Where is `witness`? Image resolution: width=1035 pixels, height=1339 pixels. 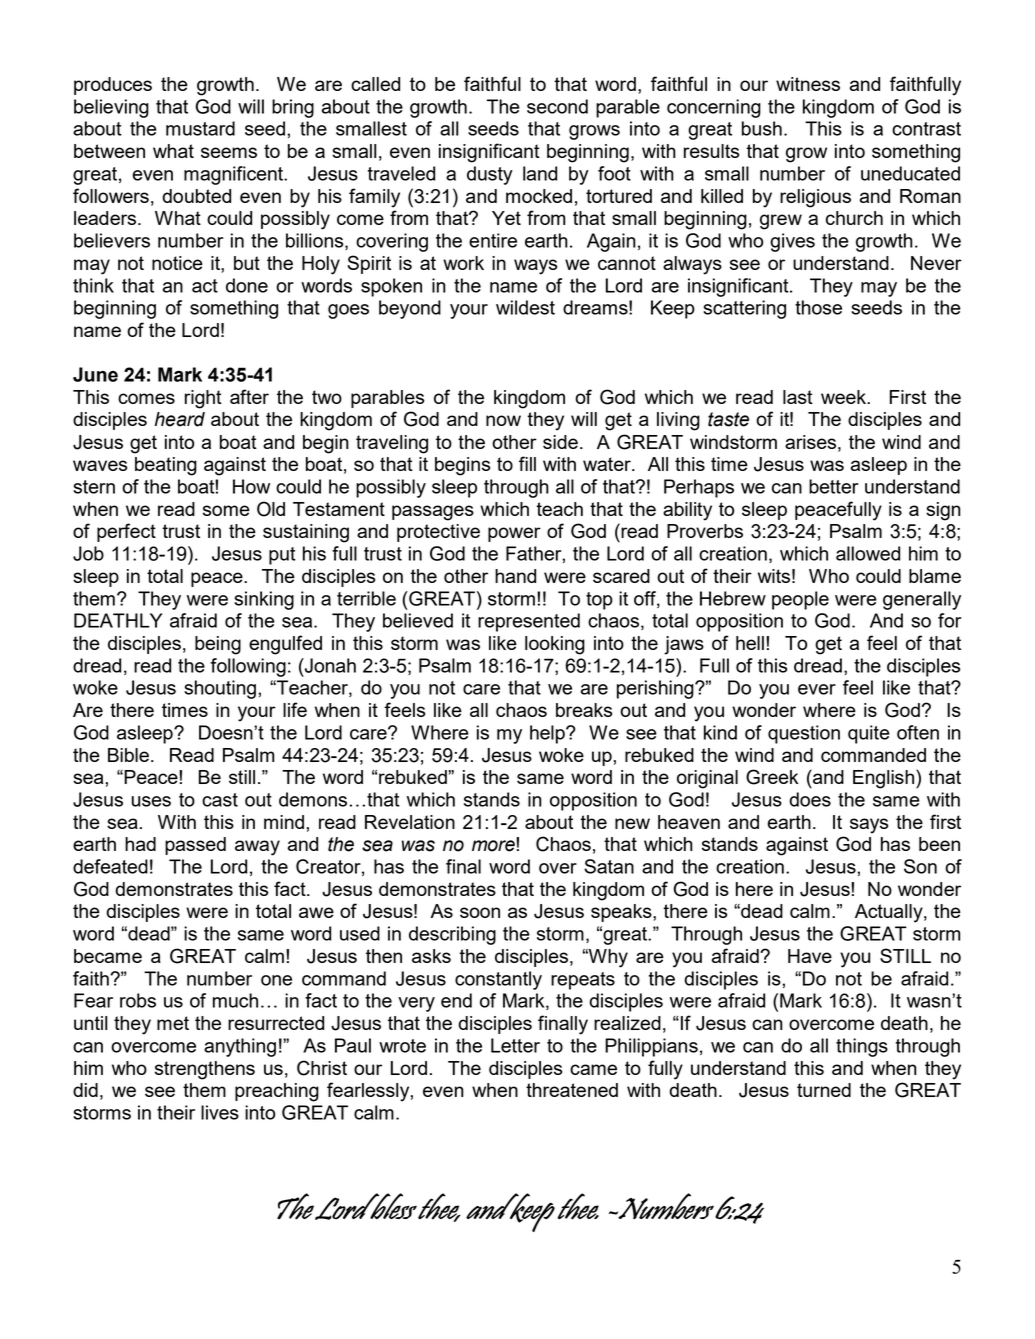 witness is located at coordinates (808, 84).
